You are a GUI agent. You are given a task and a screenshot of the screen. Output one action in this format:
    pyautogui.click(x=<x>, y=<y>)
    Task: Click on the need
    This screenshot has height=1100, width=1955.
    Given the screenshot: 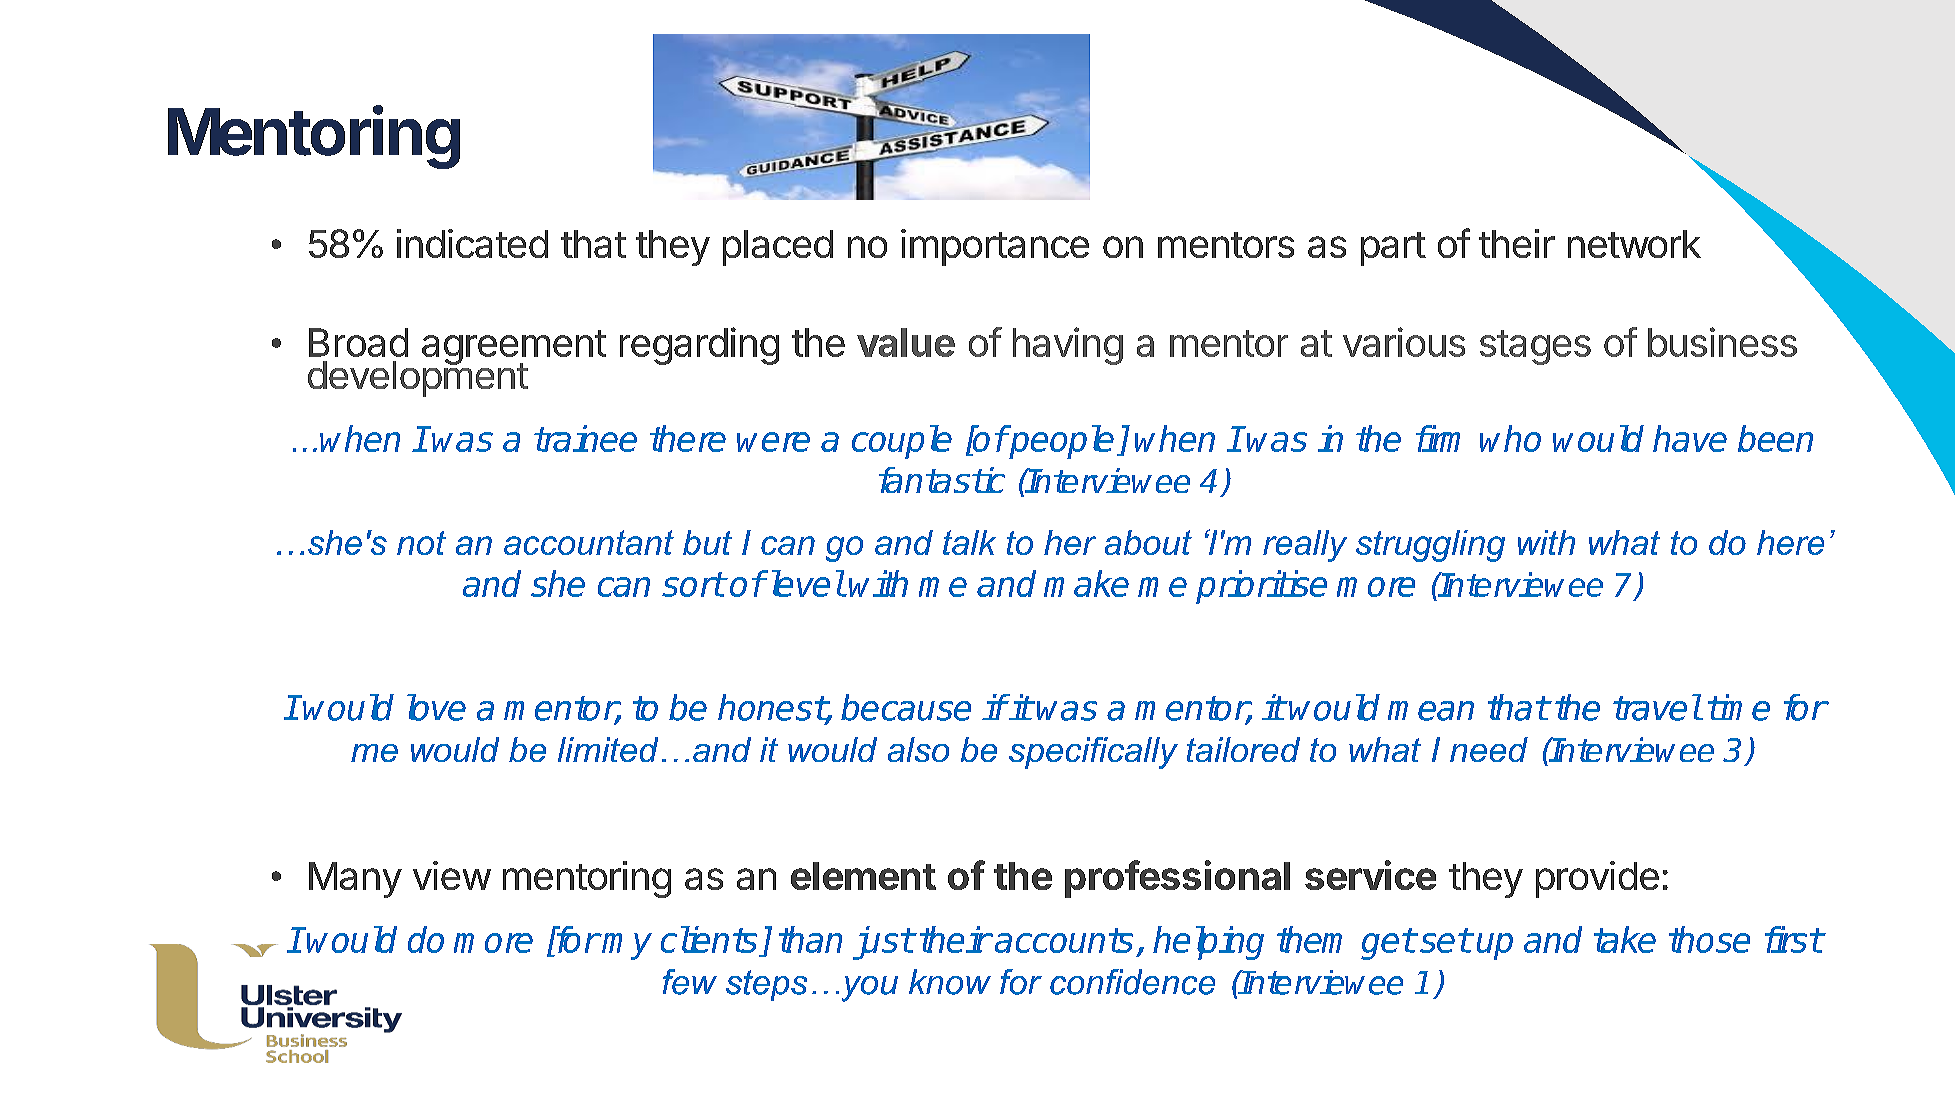 What is the action you would take?
    pyautogui.click(x=1489, y=749)
